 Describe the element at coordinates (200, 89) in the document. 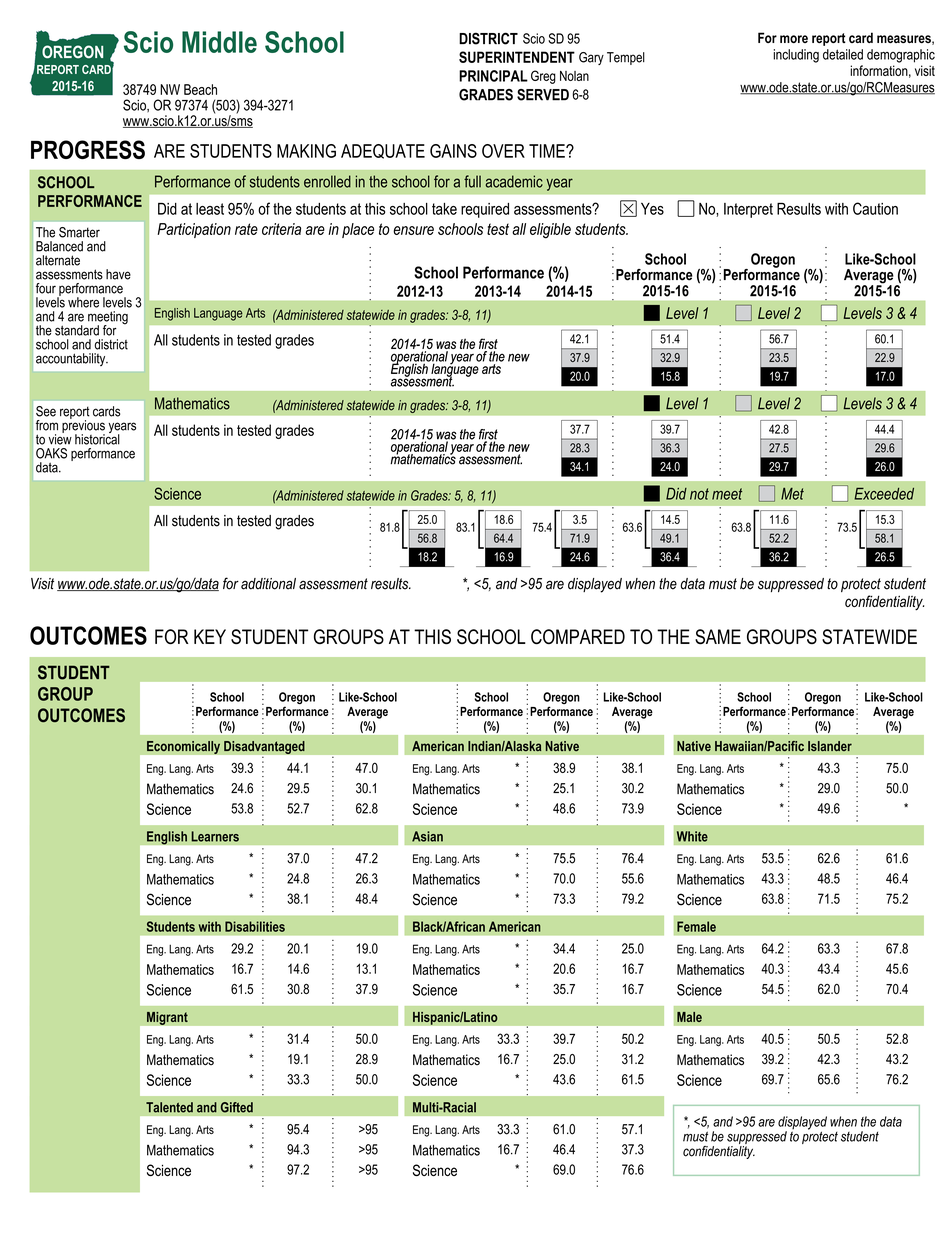

I see `Beach` at that location.
